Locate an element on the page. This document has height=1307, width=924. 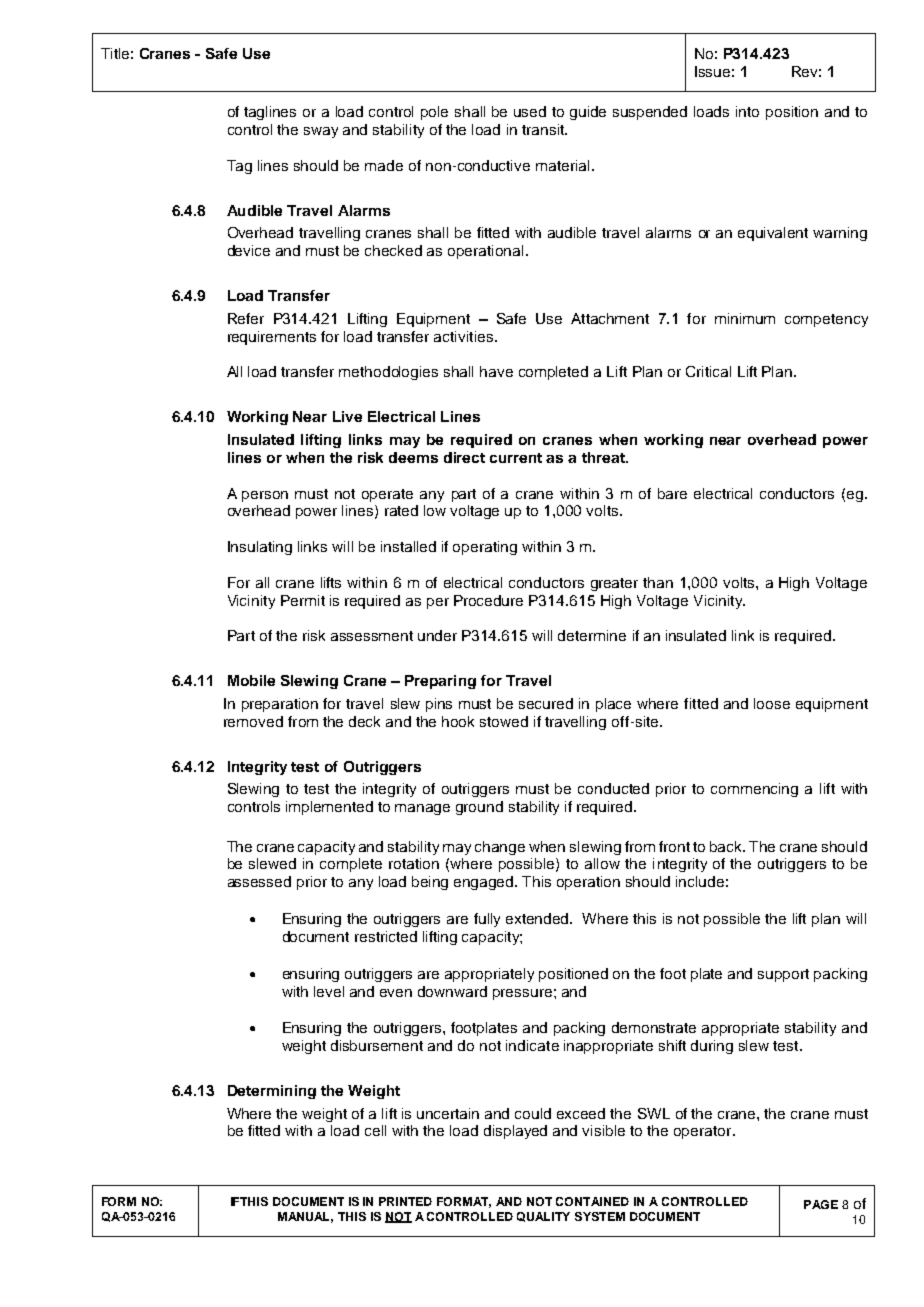
PAGE is located at coordinates (821, 1204).
